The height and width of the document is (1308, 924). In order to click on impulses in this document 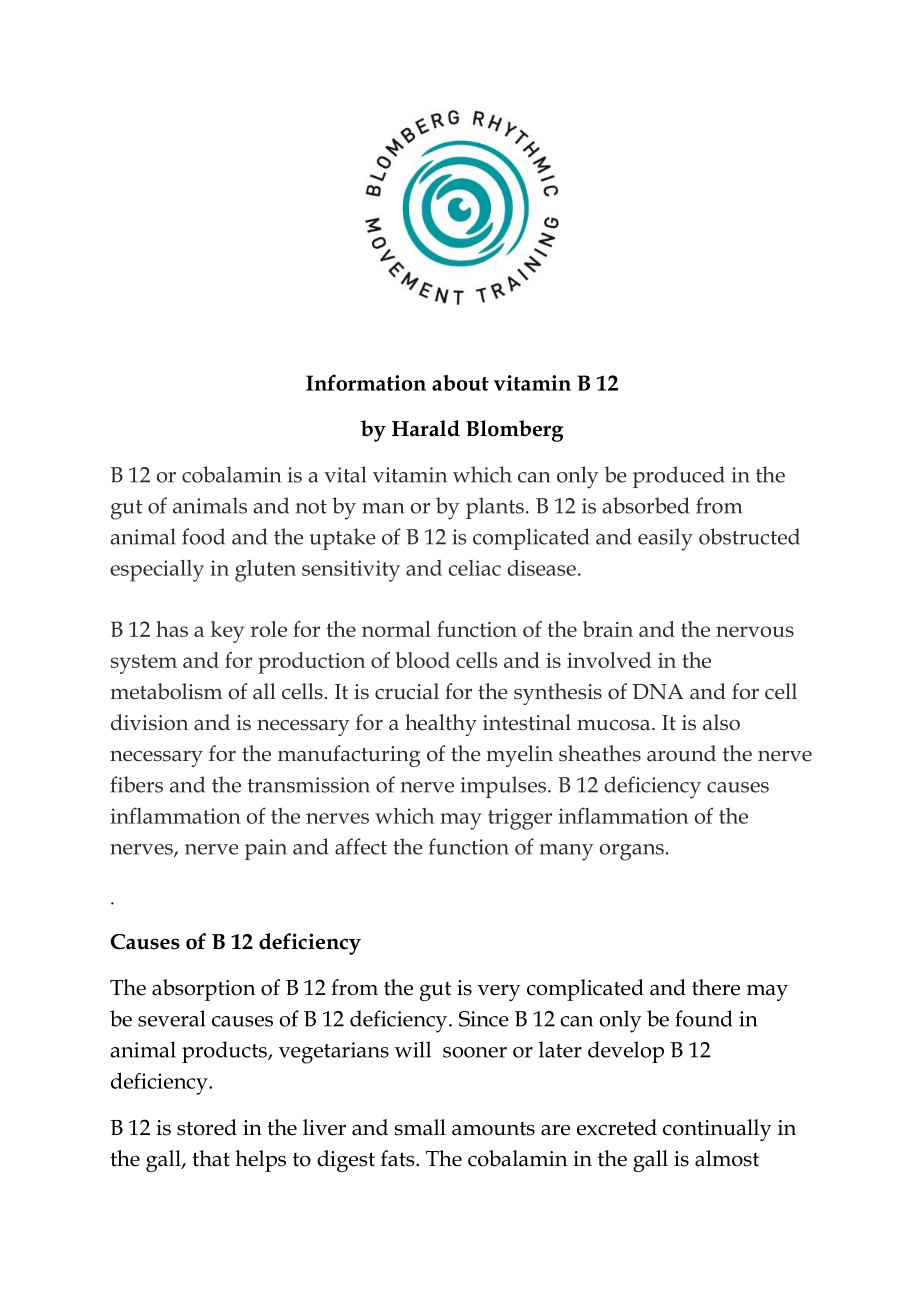, I will do `click(503, 787)`.
